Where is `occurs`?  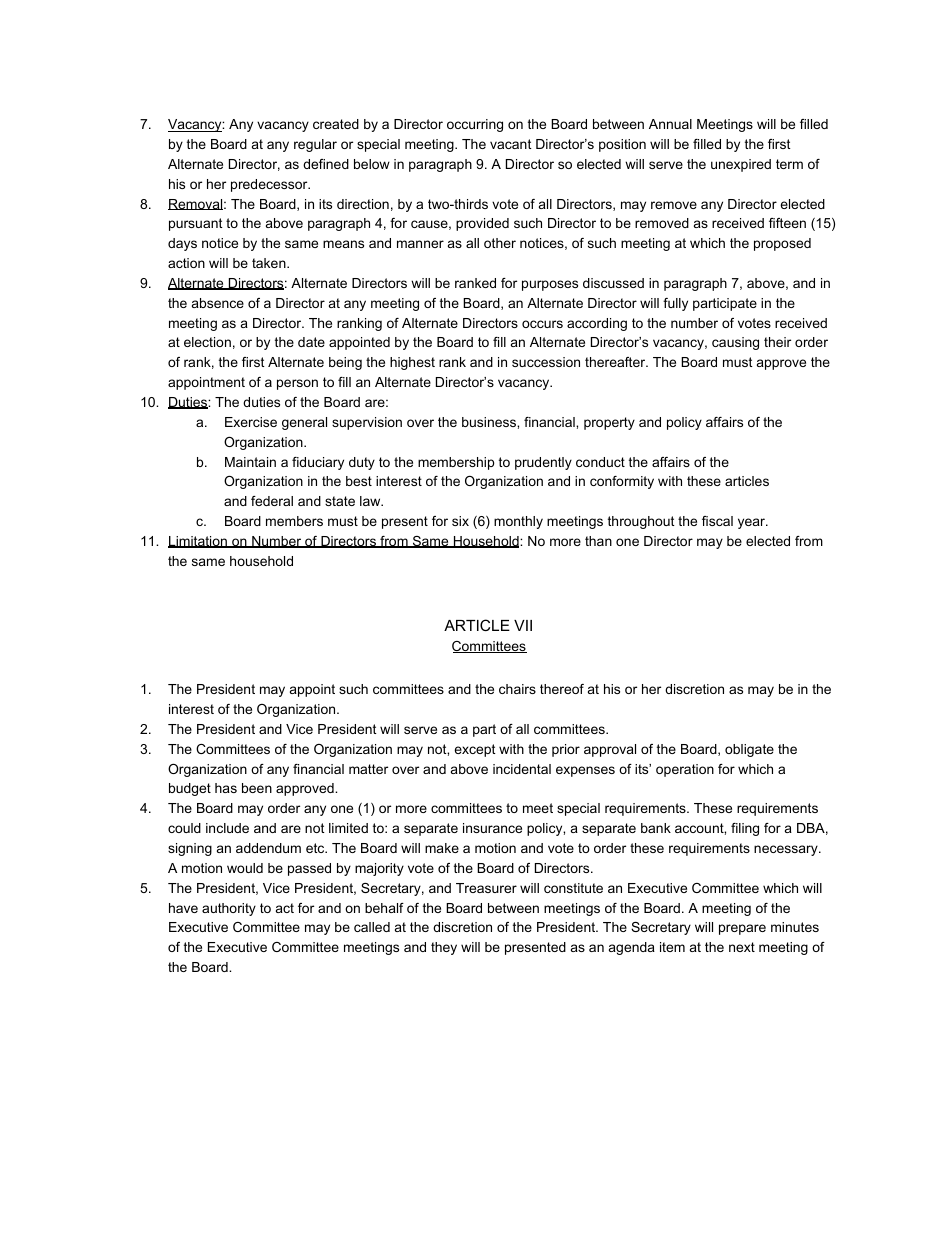 occurs is located at coordinates (542, 324).
